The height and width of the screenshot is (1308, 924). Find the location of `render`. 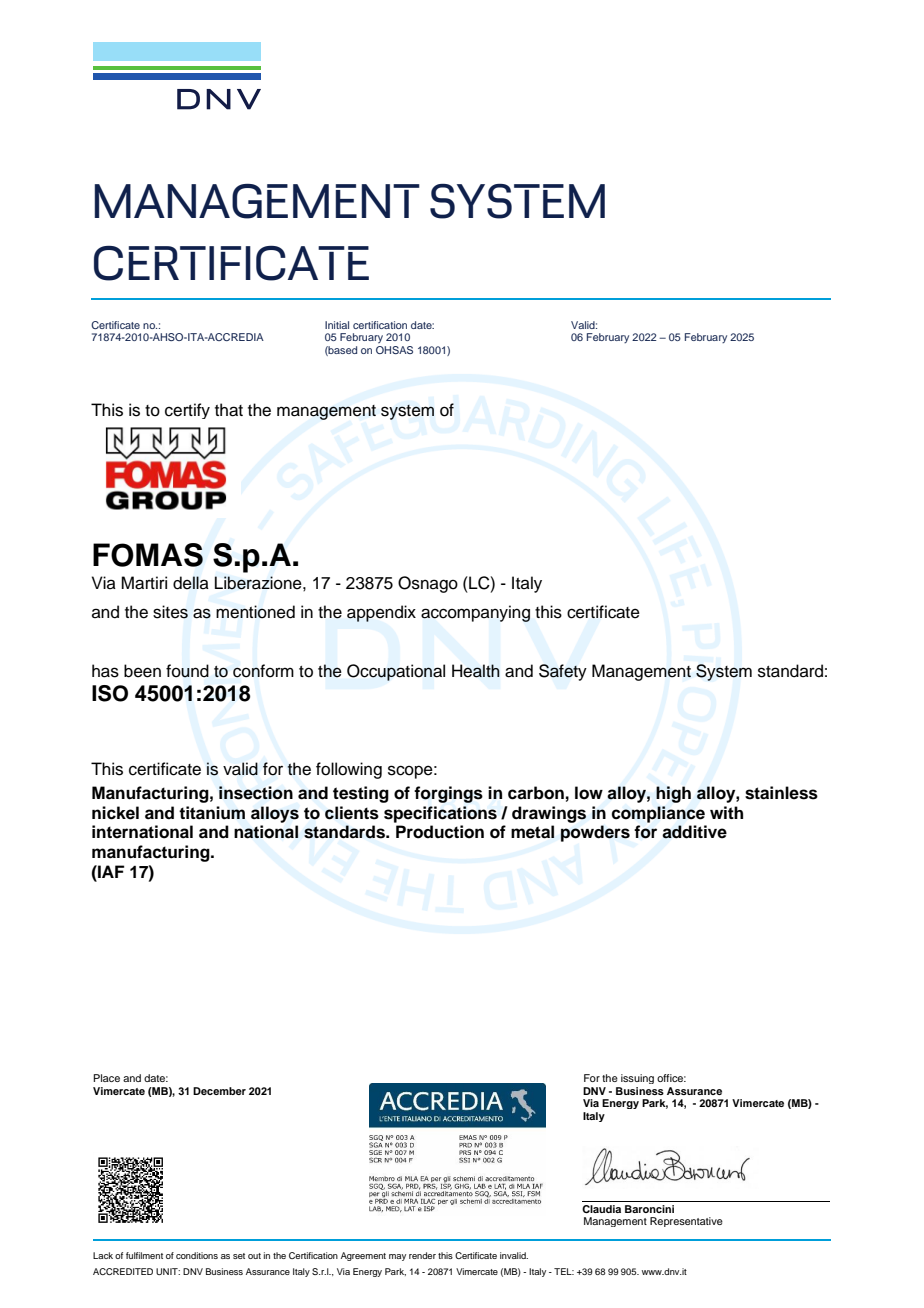

render is located at coordinates (422, 1255).
